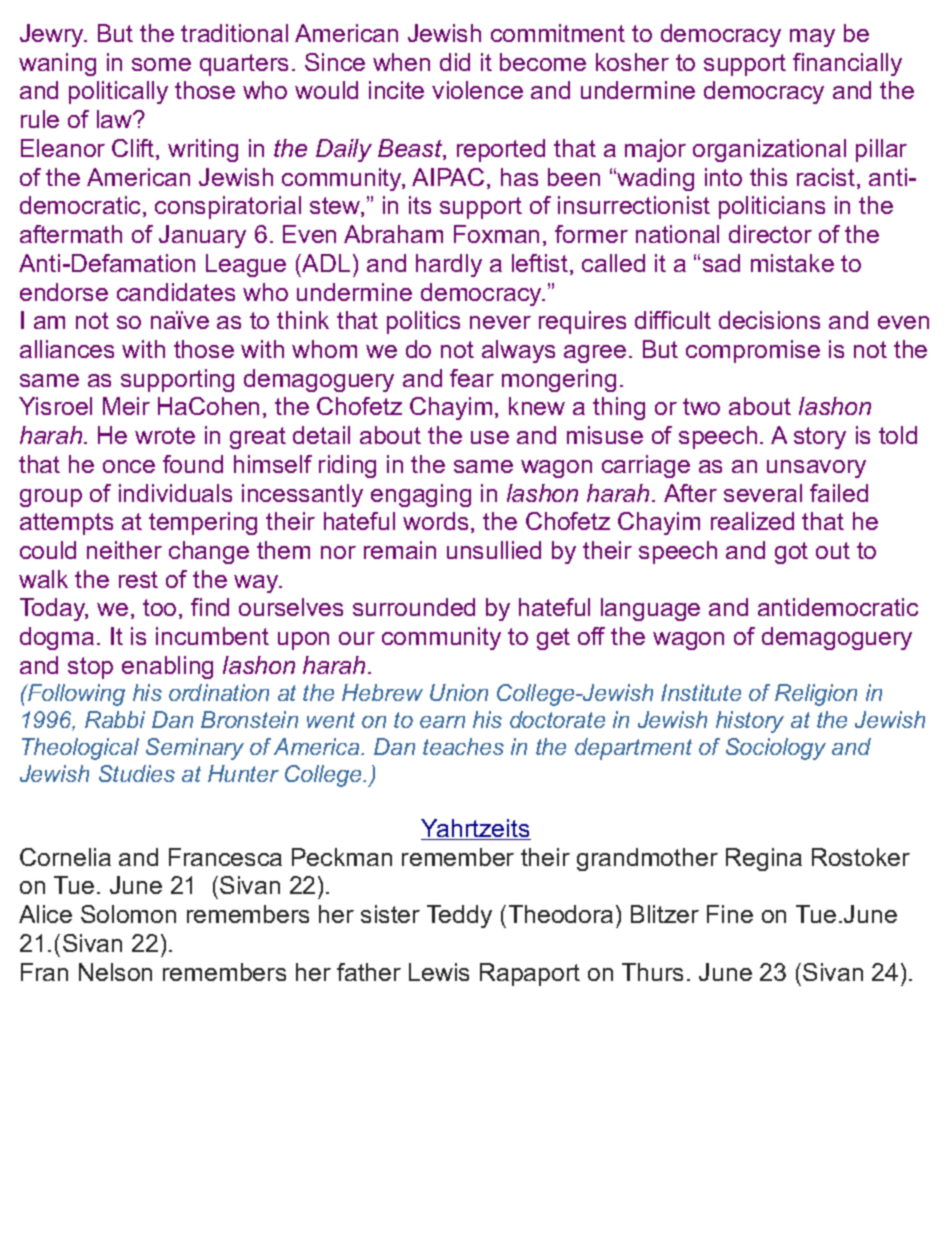 This document has height=1233, width=952. What do you see at coordinates (115, 972) in the document?
I see `Nelson` at bounding box center [115, 972].
